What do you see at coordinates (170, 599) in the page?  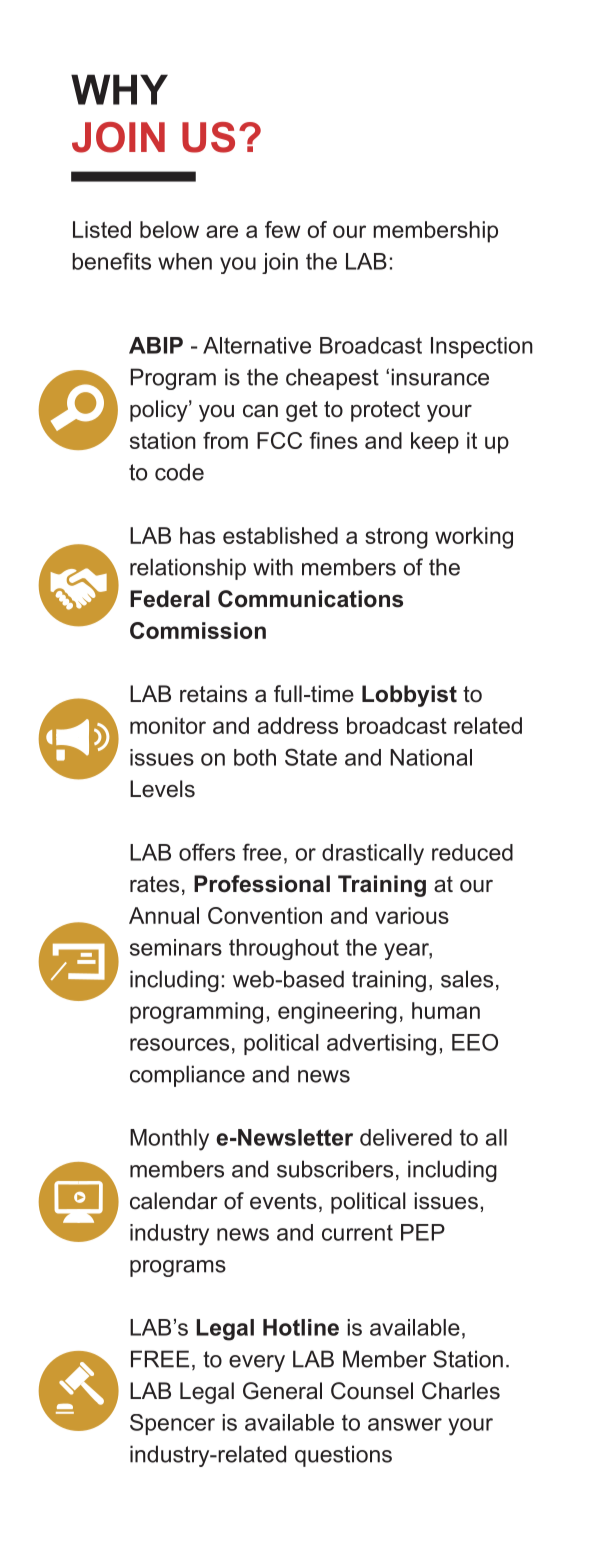 I see `Federal` at bounding box center [170, 599].
